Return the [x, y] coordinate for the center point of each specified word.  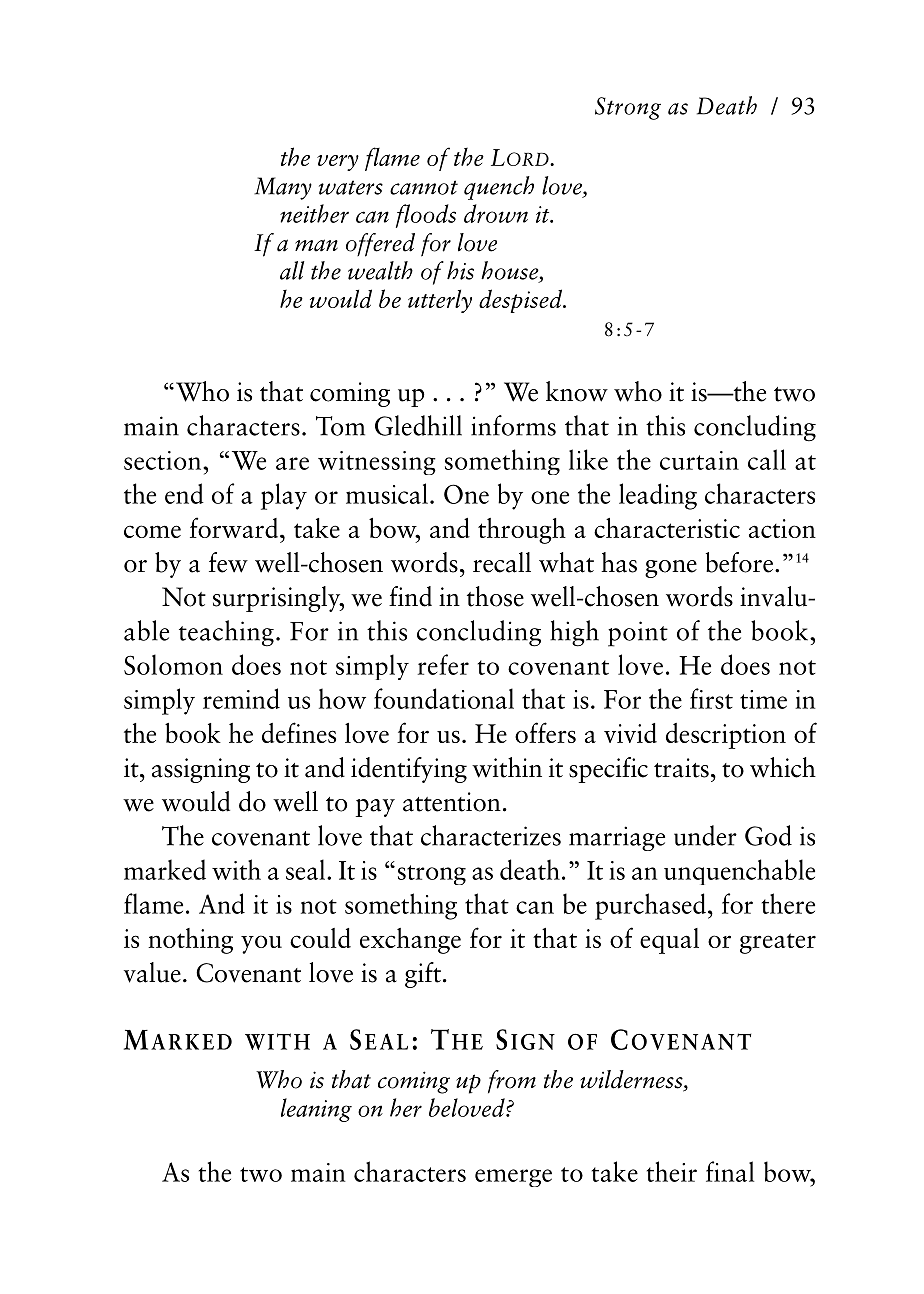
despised [522, 301]
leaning [316, 1110]
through [522, 531]
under [705, 835]
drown [496, 213]
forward [235, 527]
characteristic [667, 528]
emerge [513, 1178]
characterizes [491, 835]
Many [283, 188]
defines [299, 732]
